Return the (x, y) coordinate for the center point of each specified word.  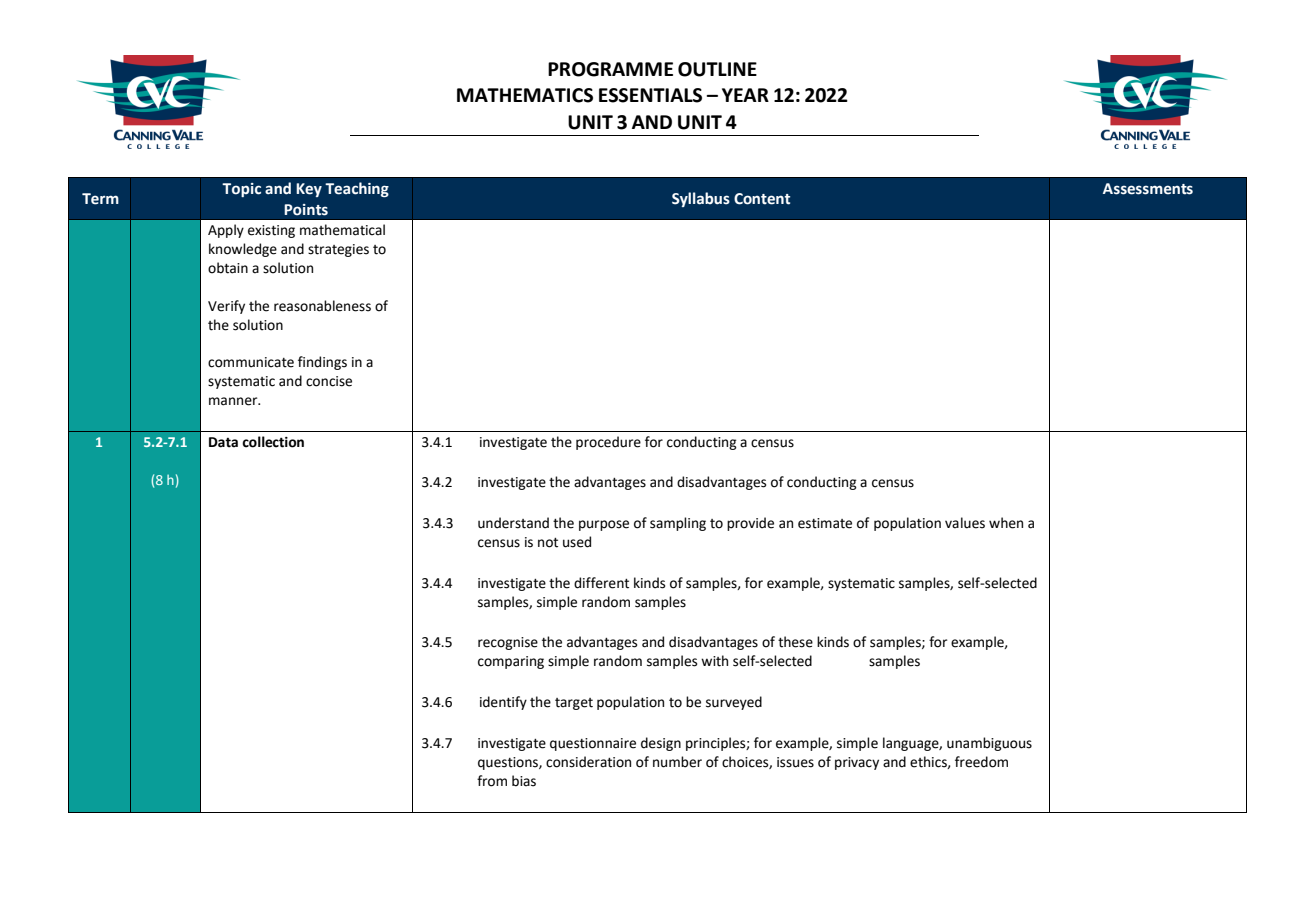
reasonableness (322, 306)
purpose (604, 525)
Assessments (1148, 189)
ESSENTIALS (650, 95)
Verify (226, 307)
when (1006, 523)
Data (223, 442)
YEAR (745, 95)
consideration (588, 762)
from (492, 781)
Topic (241, 190)
